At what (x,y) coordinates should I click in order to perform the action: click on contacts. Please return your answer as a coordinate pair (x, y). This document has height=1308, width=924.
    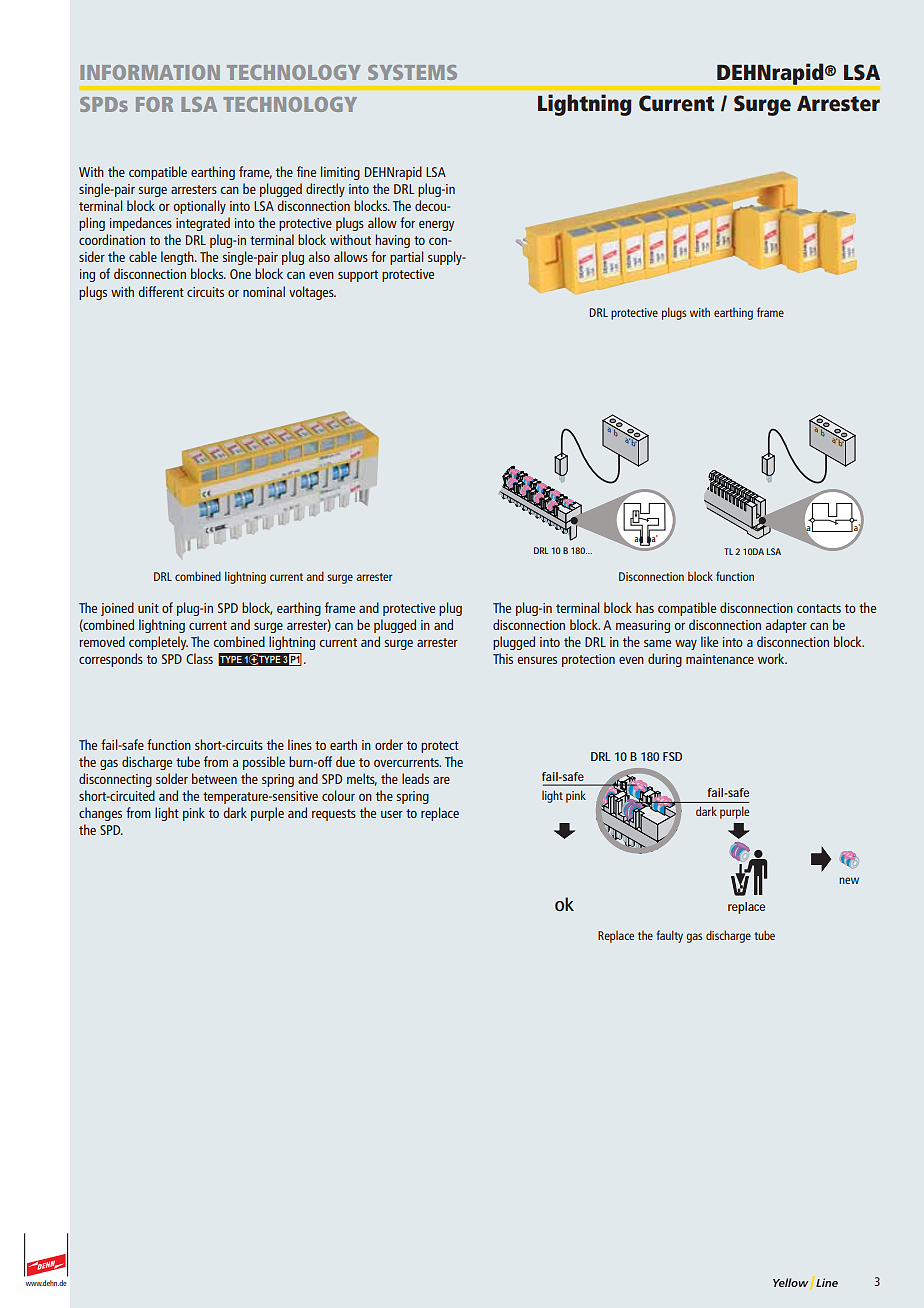
    Looking at the image, I should click on (819, 608).
